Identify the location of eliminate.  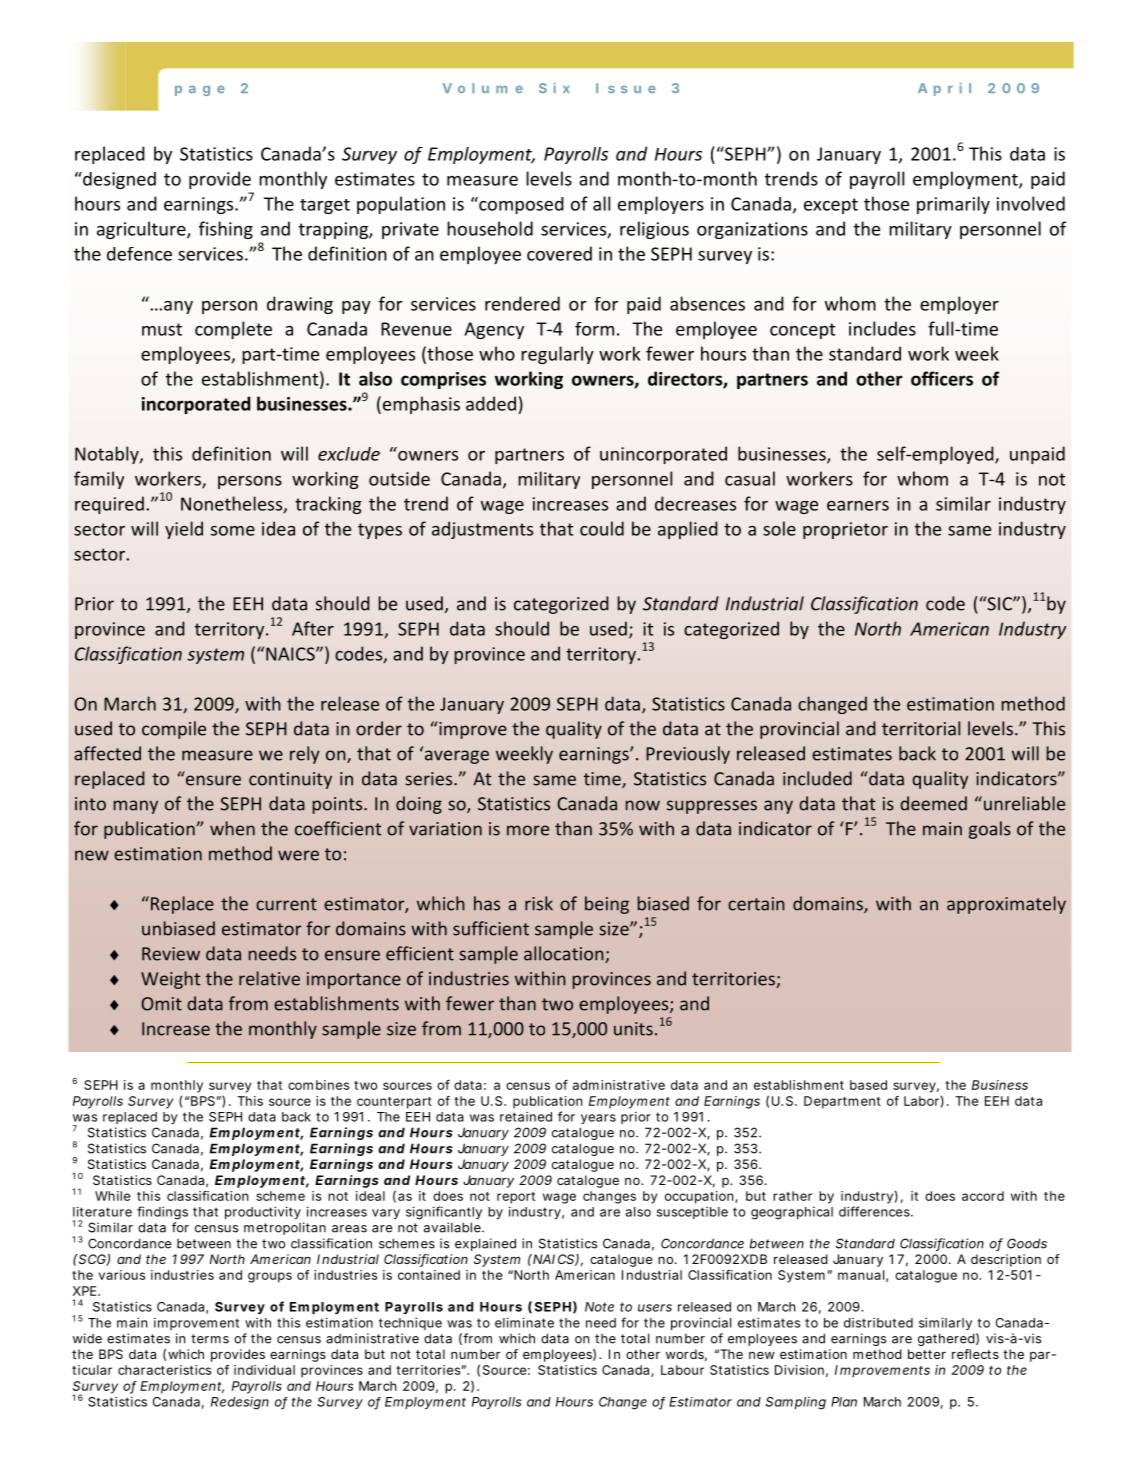
(524, 1322).
